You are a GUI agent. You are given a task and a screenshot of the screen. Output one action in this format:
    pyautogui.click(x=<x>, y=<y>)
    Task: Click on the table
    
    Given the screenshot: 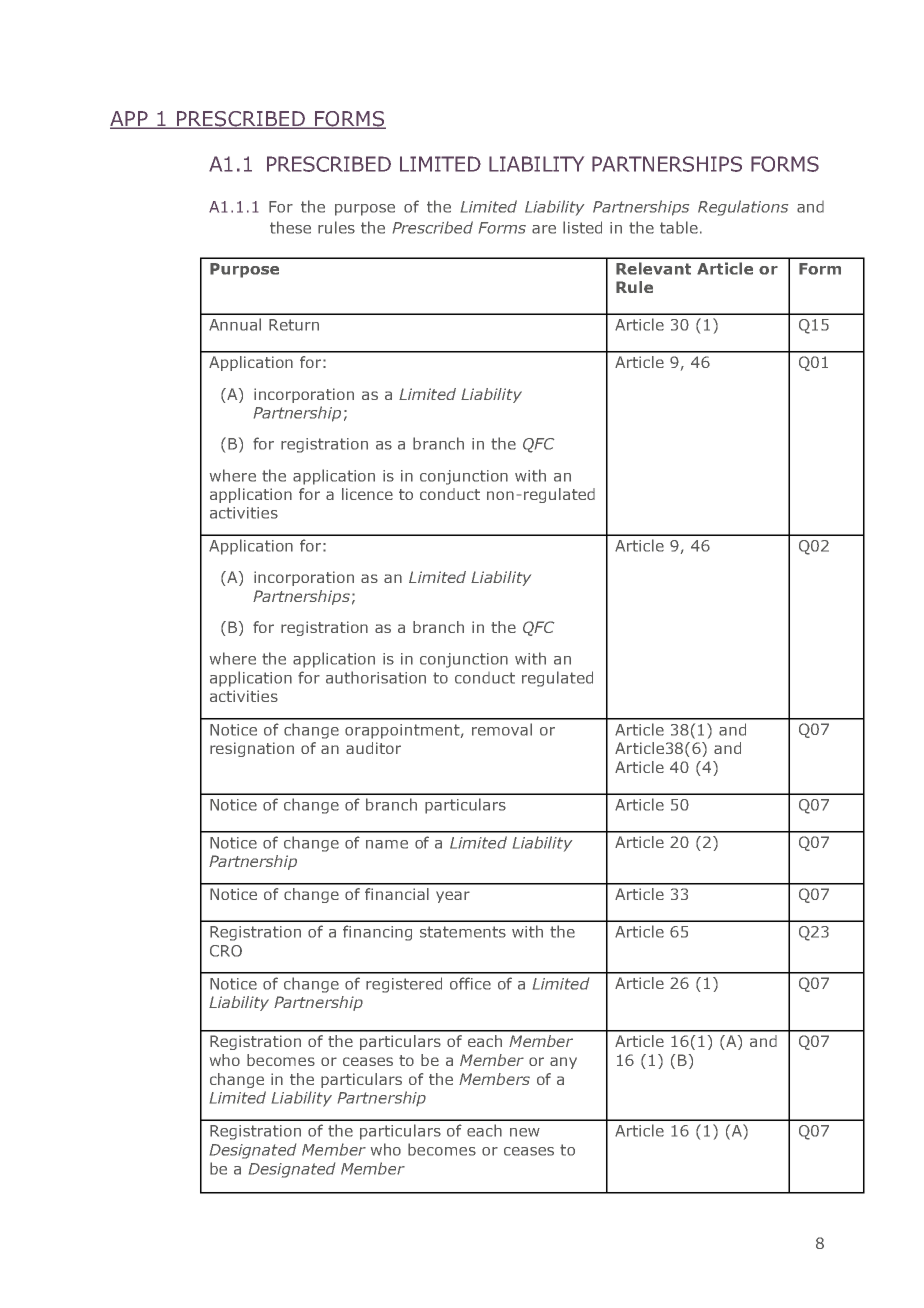 What is the action you would take?
    pyautogui.click(x=679, y=227)
